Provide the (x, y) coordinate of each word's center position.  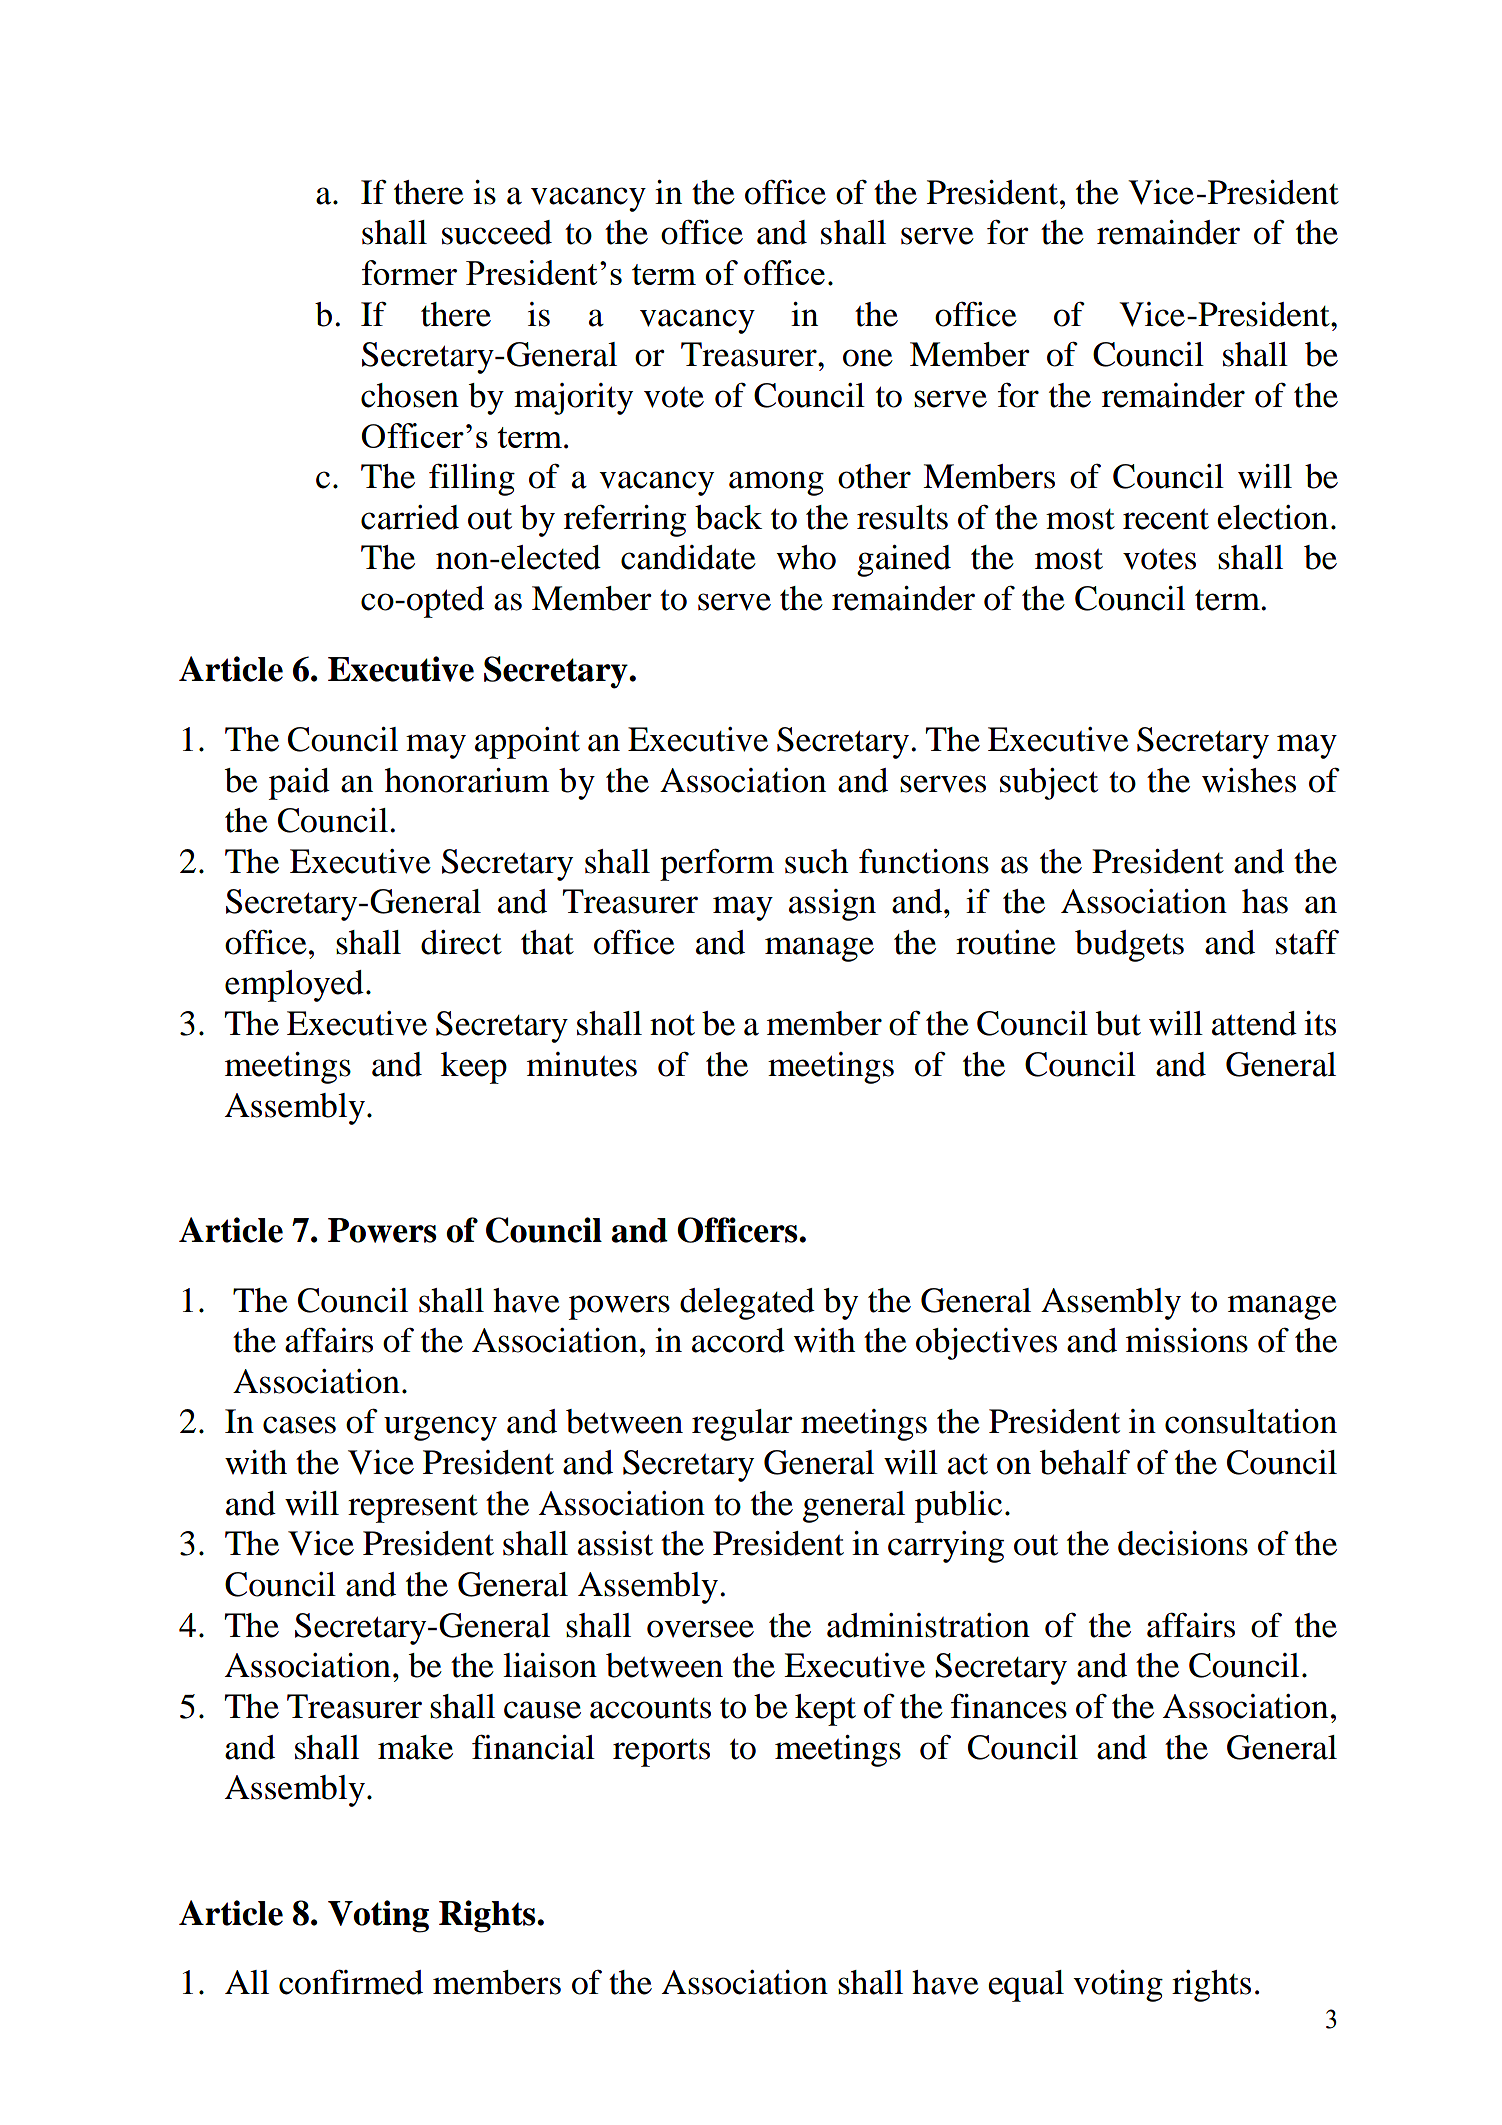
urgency (440, 1428)
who (806, 557)
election (1272, 517)
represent (413, 1509)
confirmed (351, 1982)
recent (1166, 519)
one (868, 358)
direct (461, 942)
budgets (1129, 946)
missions (1187, 1340)
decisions (1183, 1543)
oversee (700, 1629)
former (409, 272)
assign (832, 905)
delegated (747, 1304)
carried (410, 517)
